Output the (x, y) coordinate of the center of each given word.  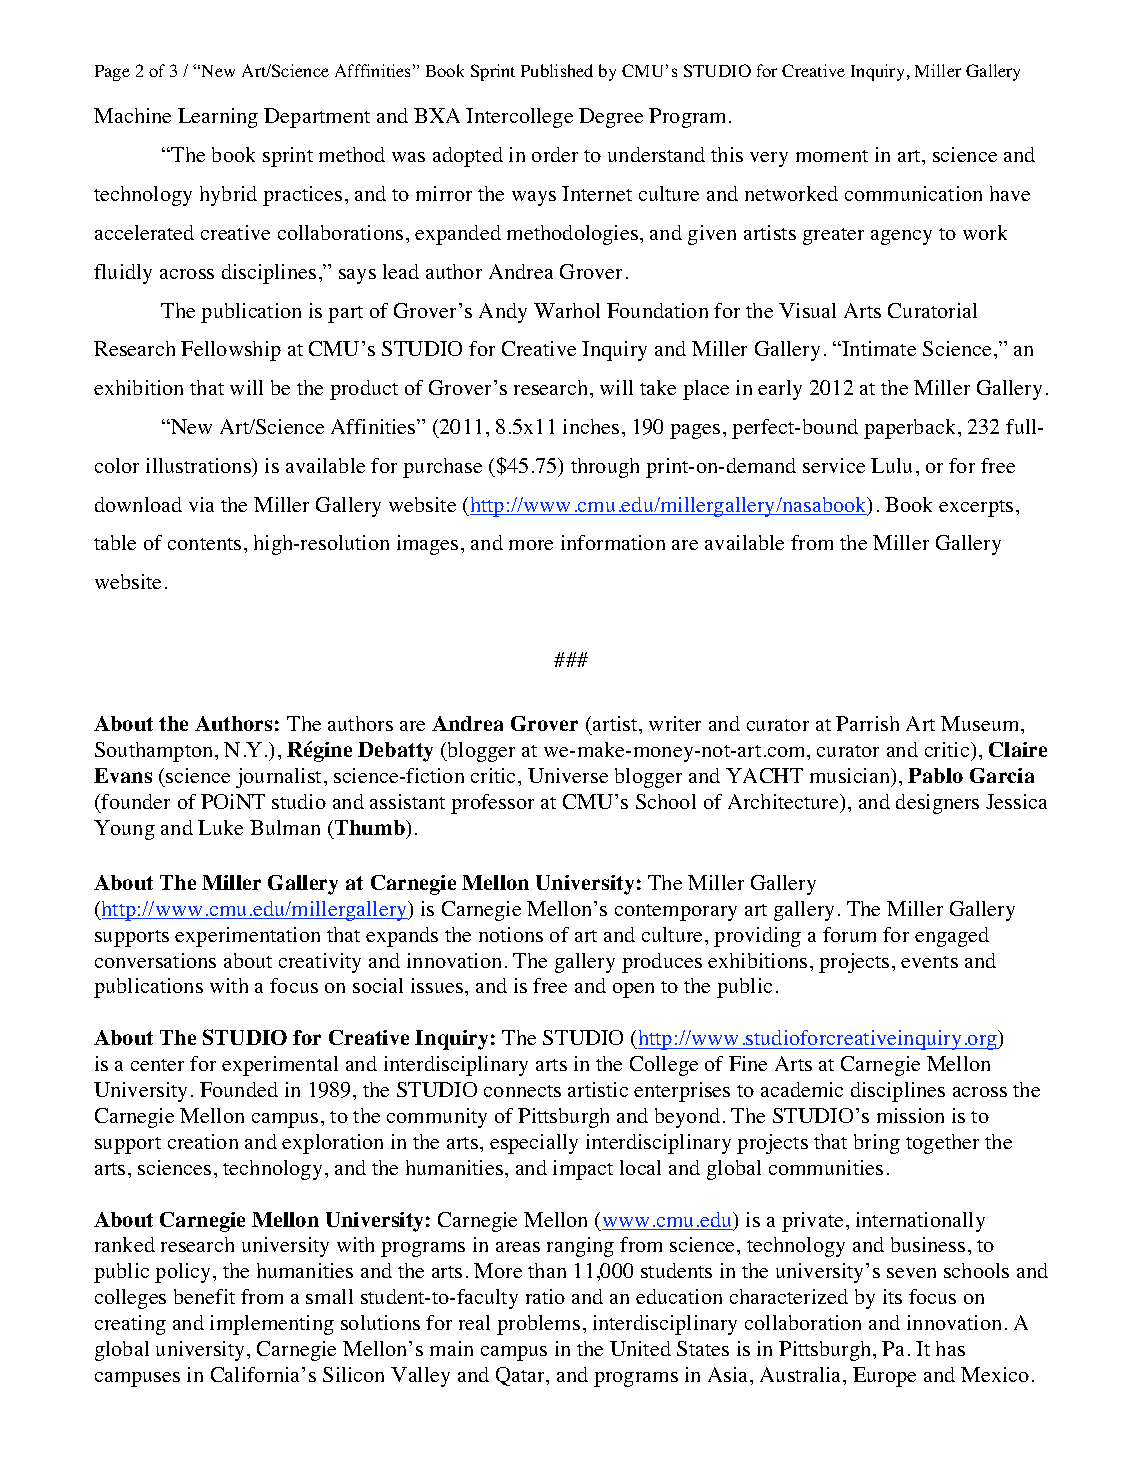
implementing (272, 1325)
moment (832, 156)
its (892, 1296)
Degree (611, 118)
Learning (218, 118)
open (633, 990)
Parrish (867, 723)
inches (591, 426)
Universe (568, 775)
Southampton (155, 752)
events (929, 962)
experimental (280, 1066)
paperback (911, 429)
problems (538, 1325)
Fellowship (231, 351)
